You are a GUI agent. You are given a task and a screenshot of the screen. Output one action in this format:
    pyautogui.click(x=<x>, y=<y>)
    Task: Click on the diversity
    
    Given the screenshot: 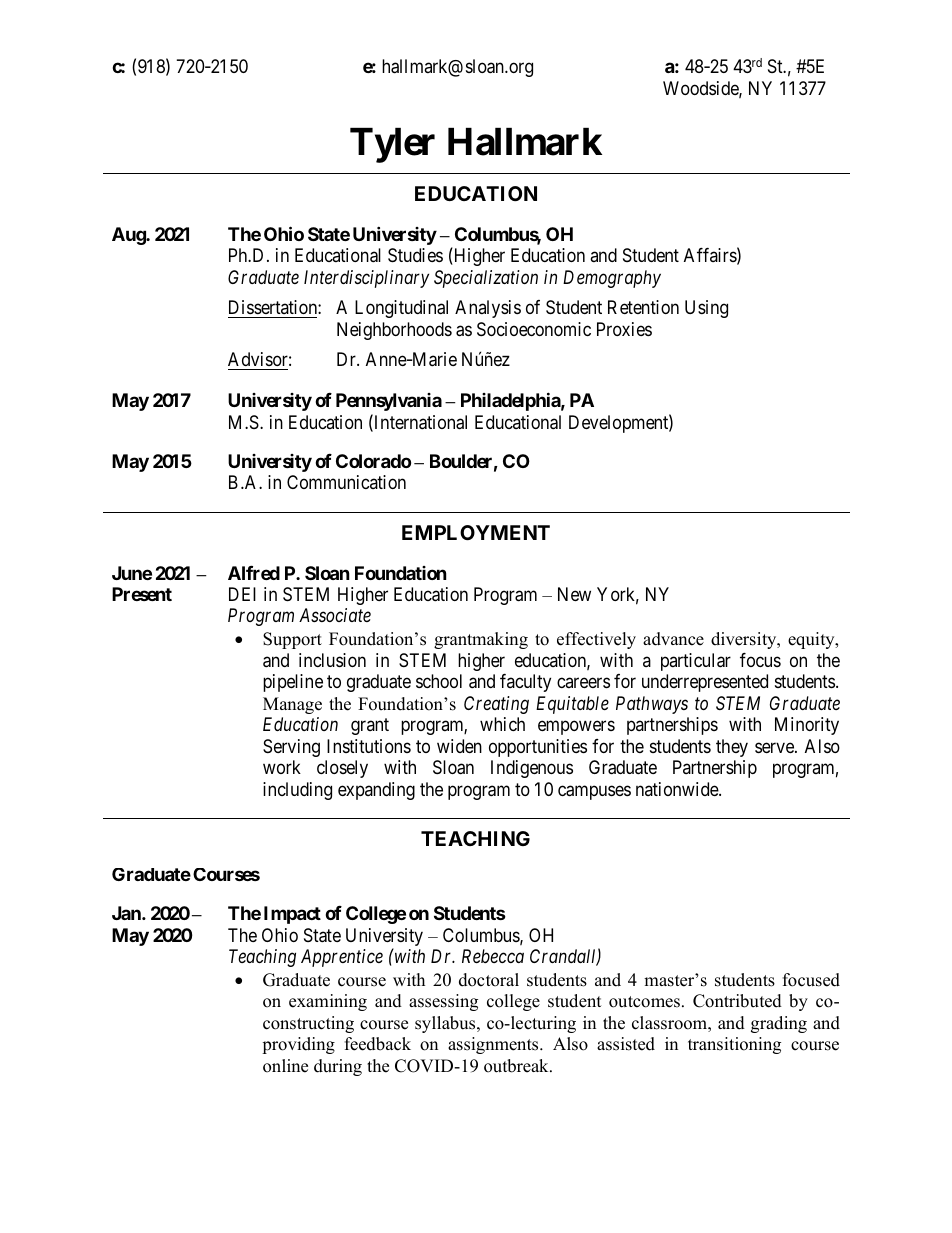 What is the action you would take?
    pyautogui.click(x=745, y=640)
